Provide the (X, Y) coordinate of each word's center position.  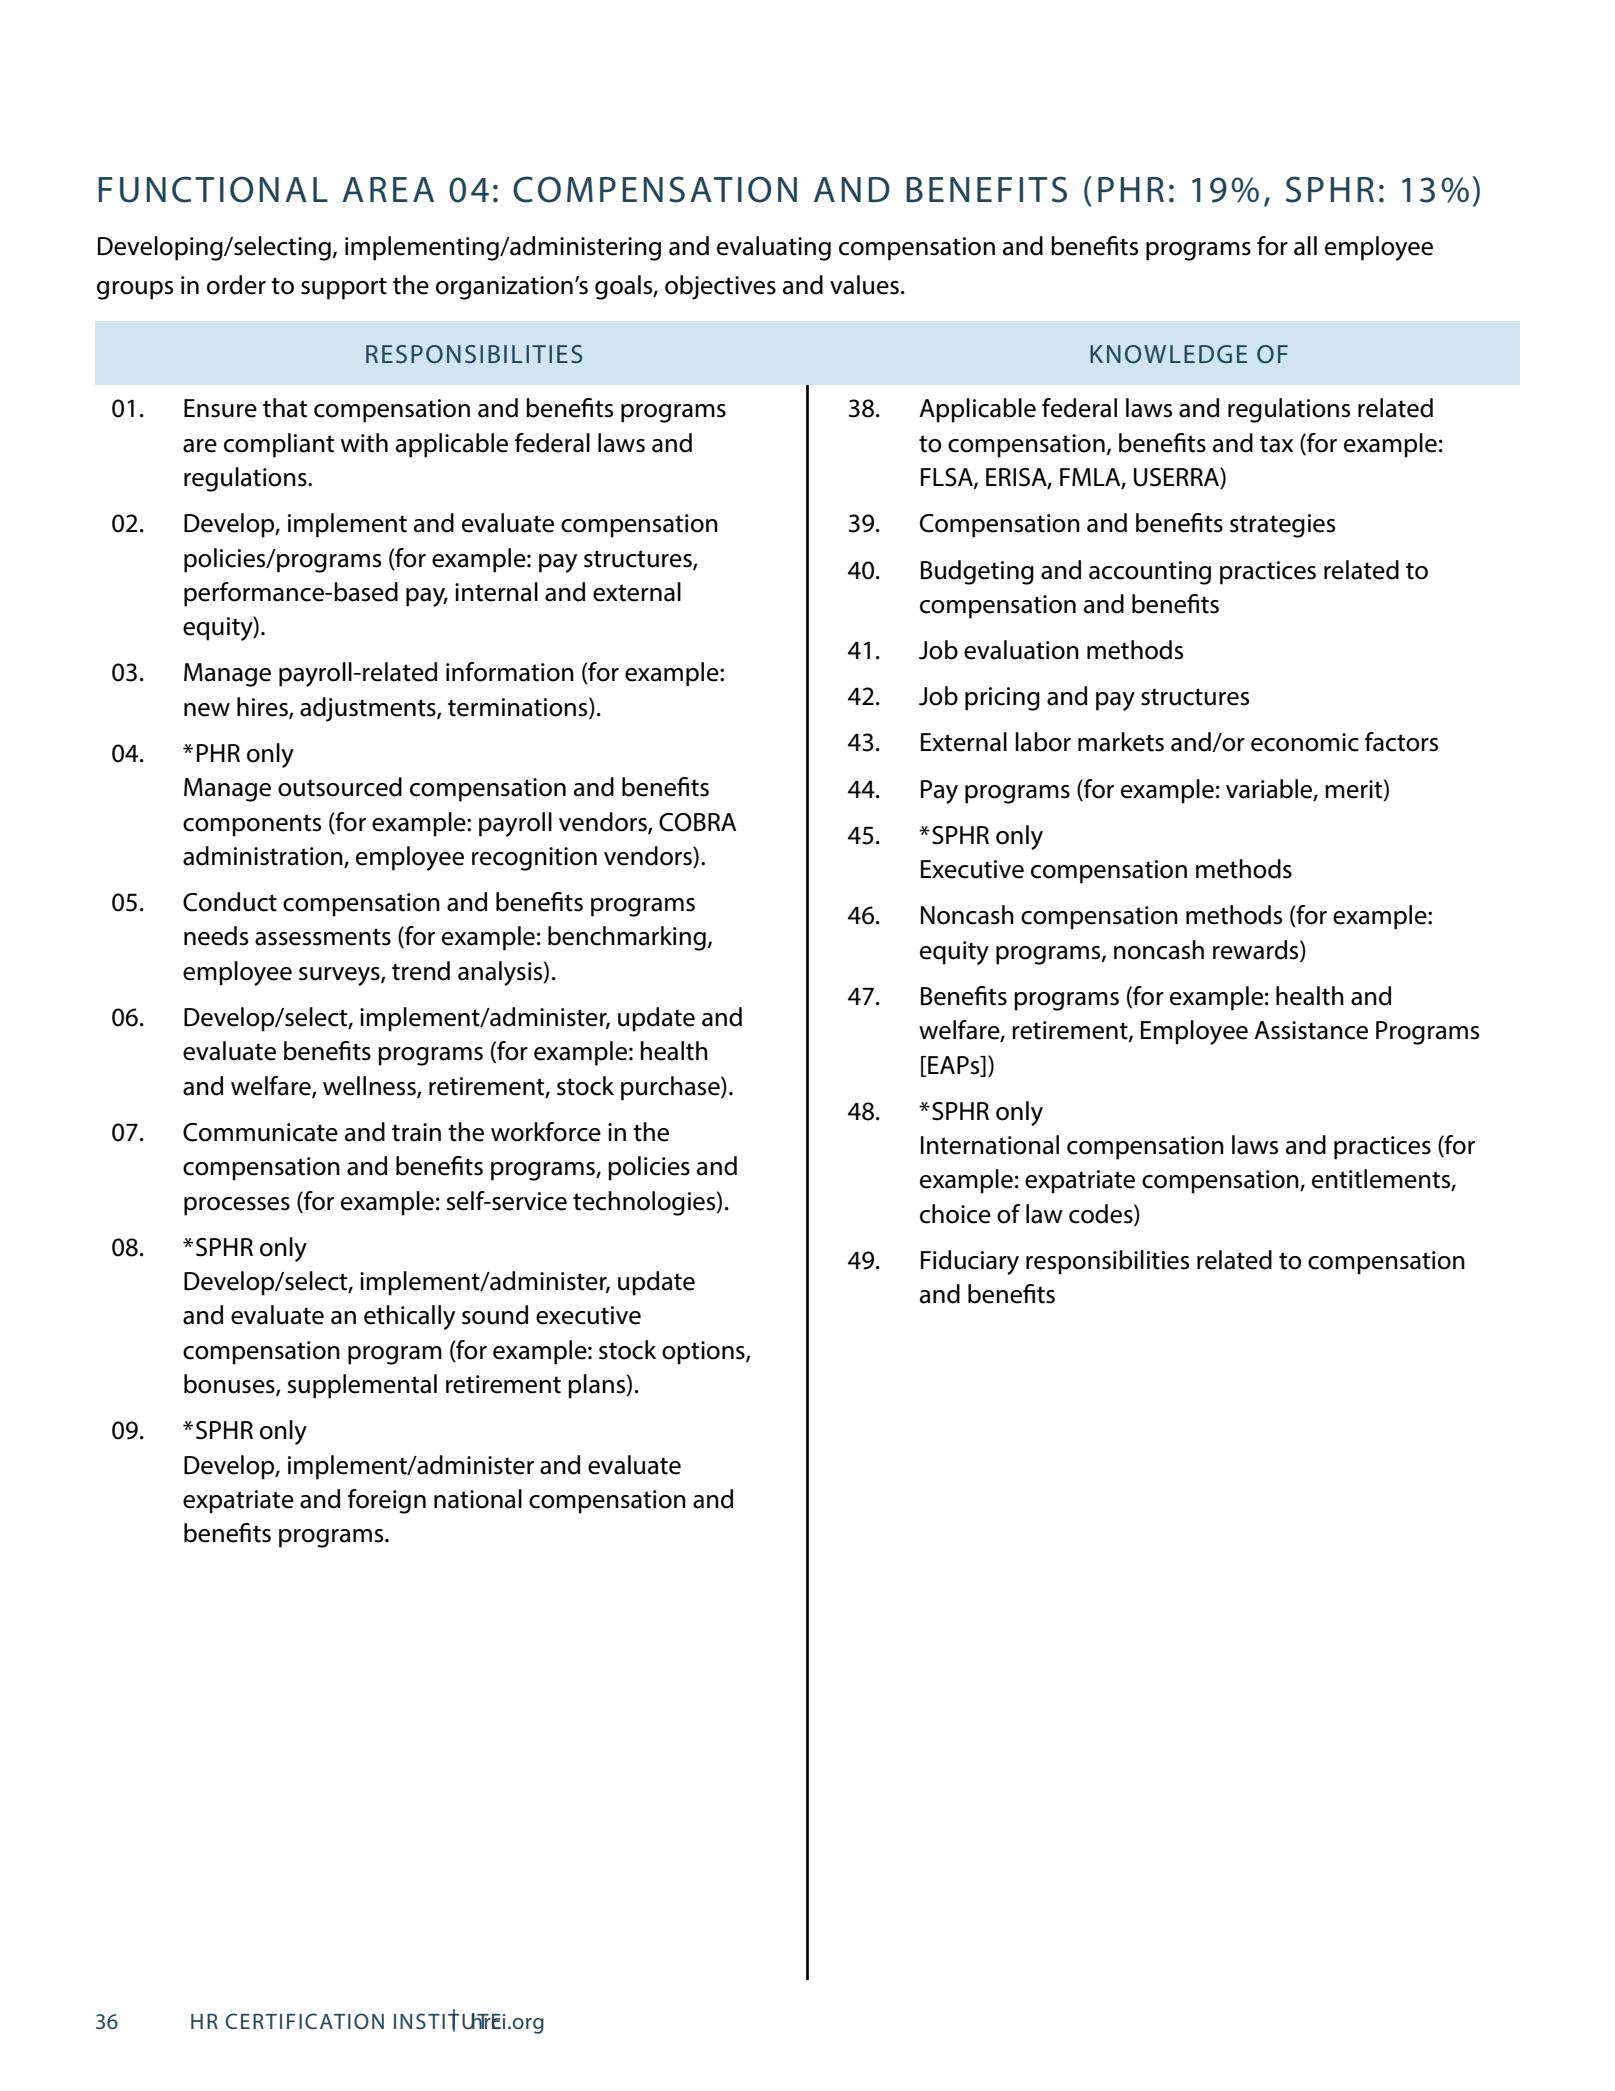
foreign (387, 1501)
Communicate (260, 1132)
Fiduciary (970, 1262)
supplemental (362, 1386)
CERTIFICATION (304, 2021)
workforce (546, 1132)
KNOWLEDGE (1168, 354)
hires (263, 708)
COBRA (697, 822)
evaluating (774, 248)
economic (1305, 742)
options (704, 1353)
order (236, 285)
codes (1102, 1214)
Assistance (1311, 1030)
